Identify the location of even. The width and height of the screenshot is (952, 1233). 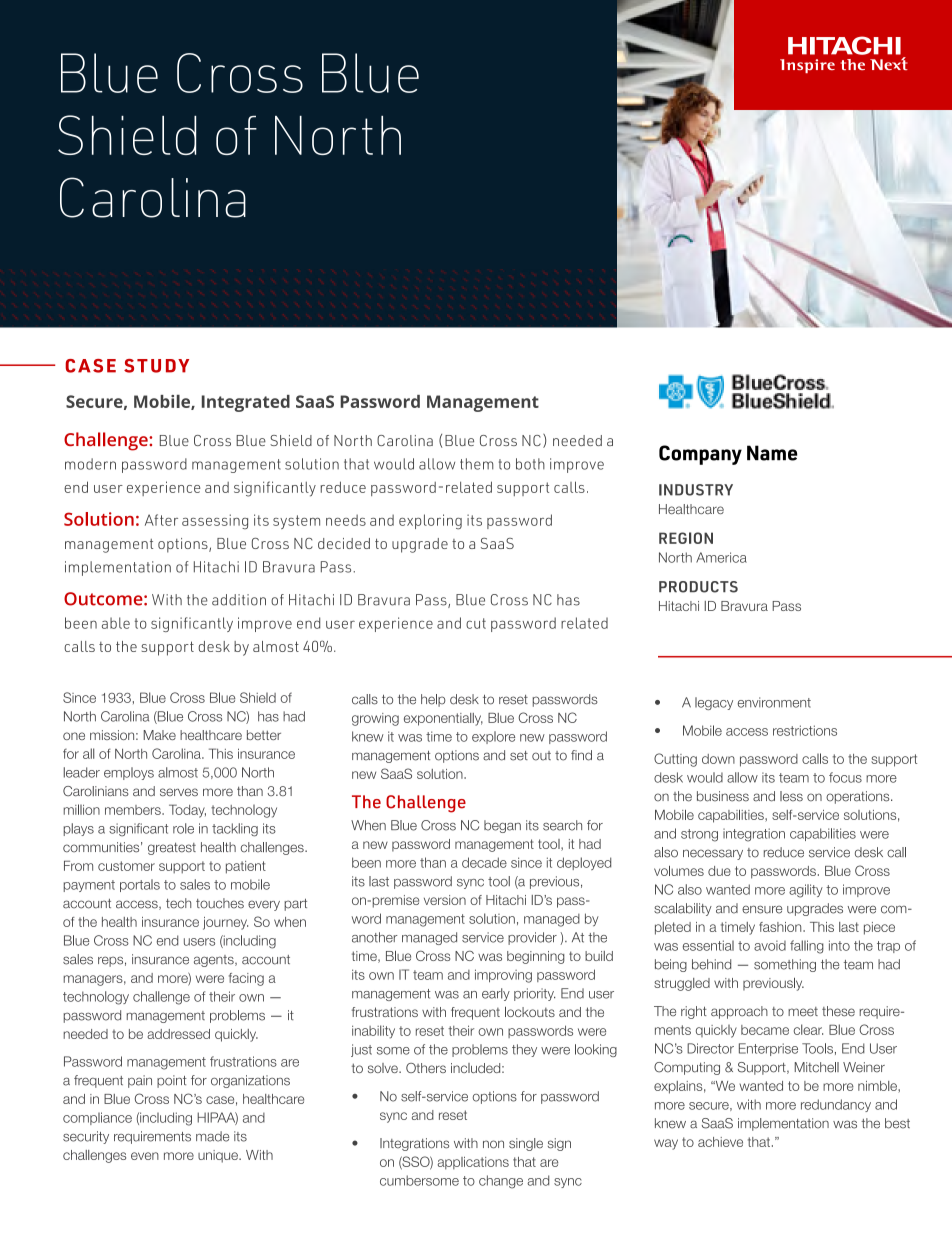
(145, 1156).
